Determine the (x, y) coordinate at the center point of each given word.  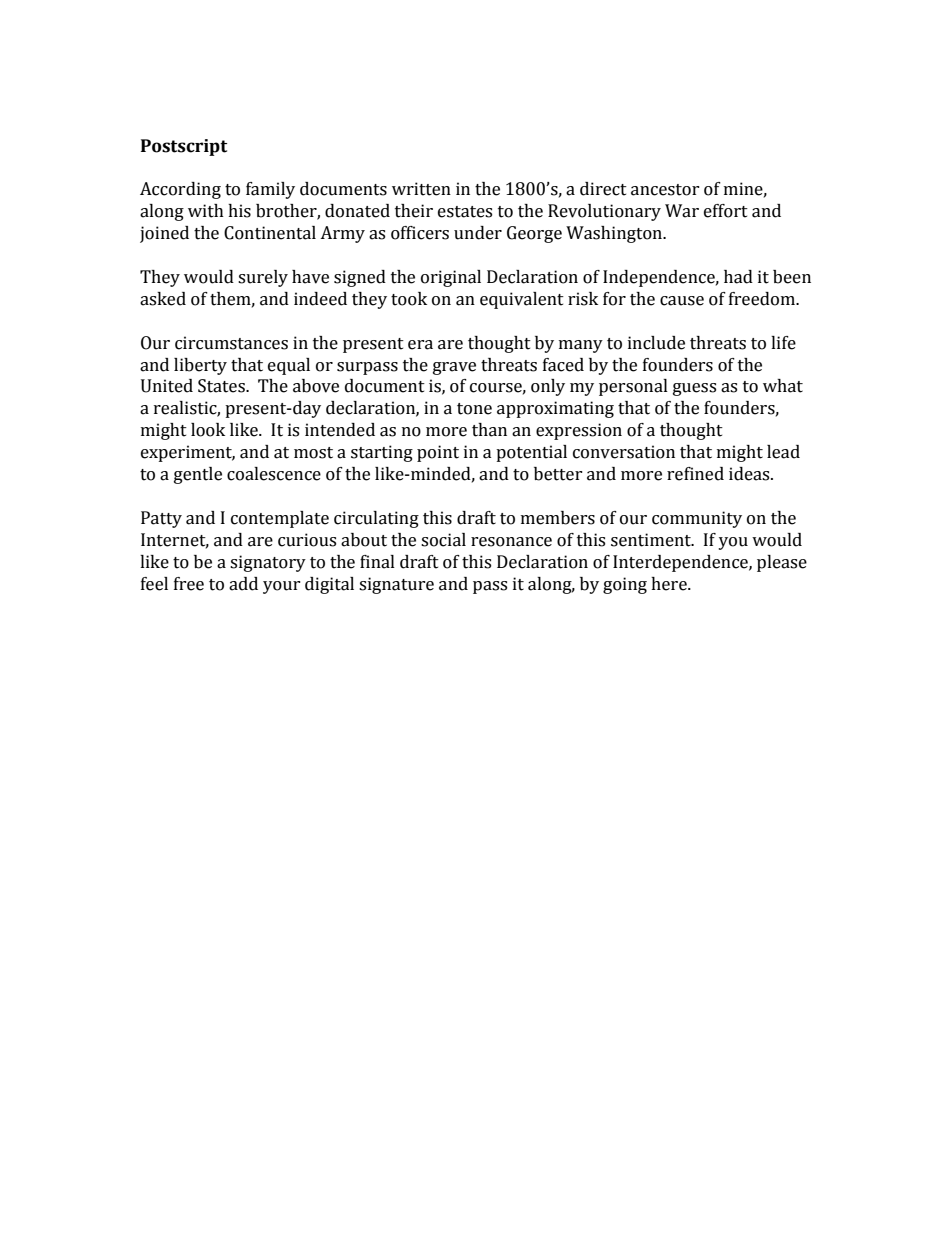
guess (694, 389)
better (558, 474)
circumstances (231, 343)
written (421, 189)
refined (695, 474)
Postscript (184, 147)
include (656, 343)
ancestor (665, 190)
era (420, 345)
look (208, 430)
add (243, 584)
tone (474, 409)
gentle (198, 475)
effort (726, 211)
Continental (270, 233)
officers (420, 233)
